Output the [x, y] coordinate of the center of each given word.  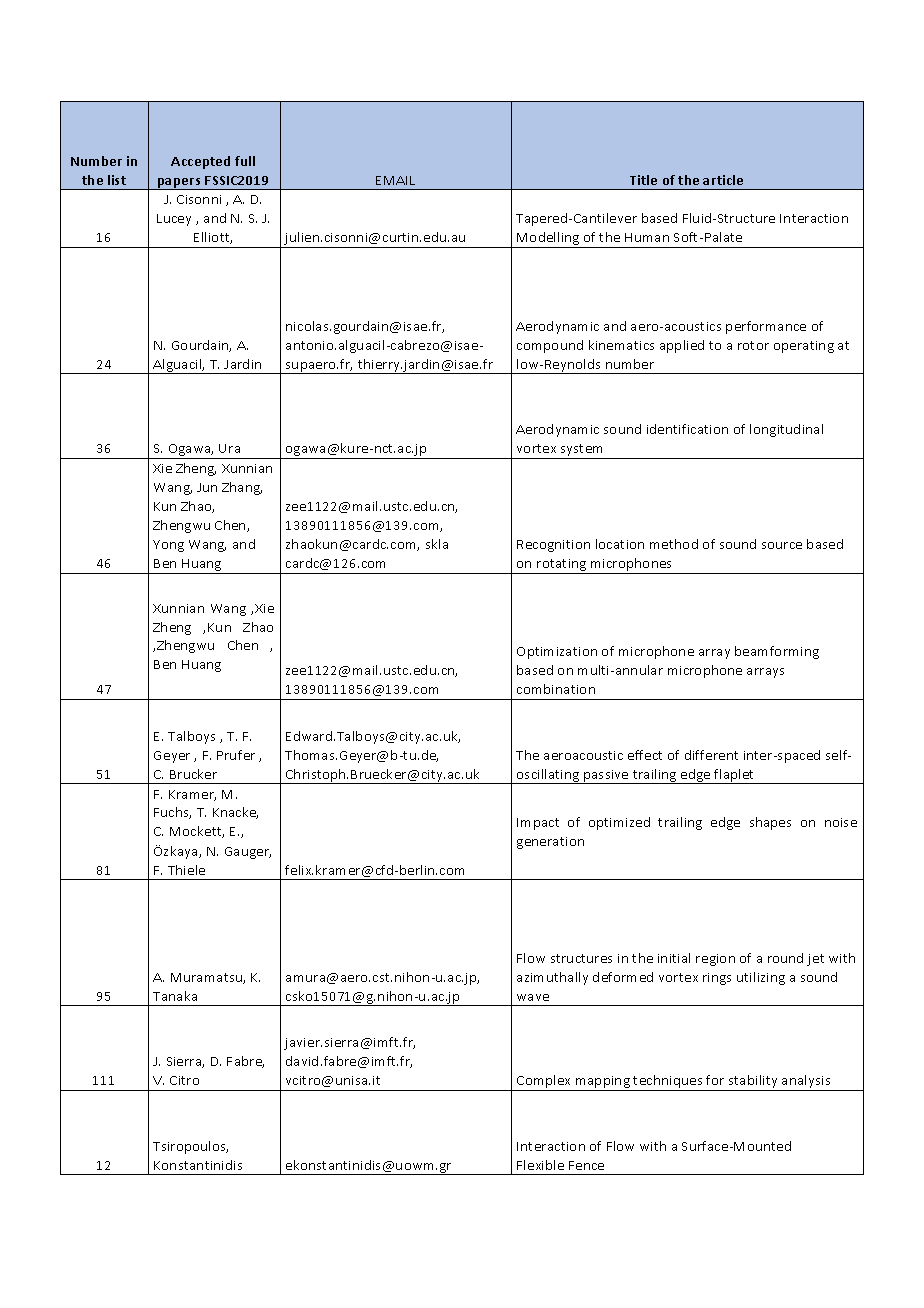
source [782, 545]
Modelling [549, 240]
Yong [168, 546]
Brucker [193, 774]
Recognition [553, 546]
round [785, 958]
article [723, 180]
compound [550, 346]
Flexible [540, 1165]
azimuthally [552, 978]
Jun [207, 487]
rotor [753, 345]
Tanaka [175, 996]
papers [179, 184]
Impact [538, 824]
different [711, 755]
